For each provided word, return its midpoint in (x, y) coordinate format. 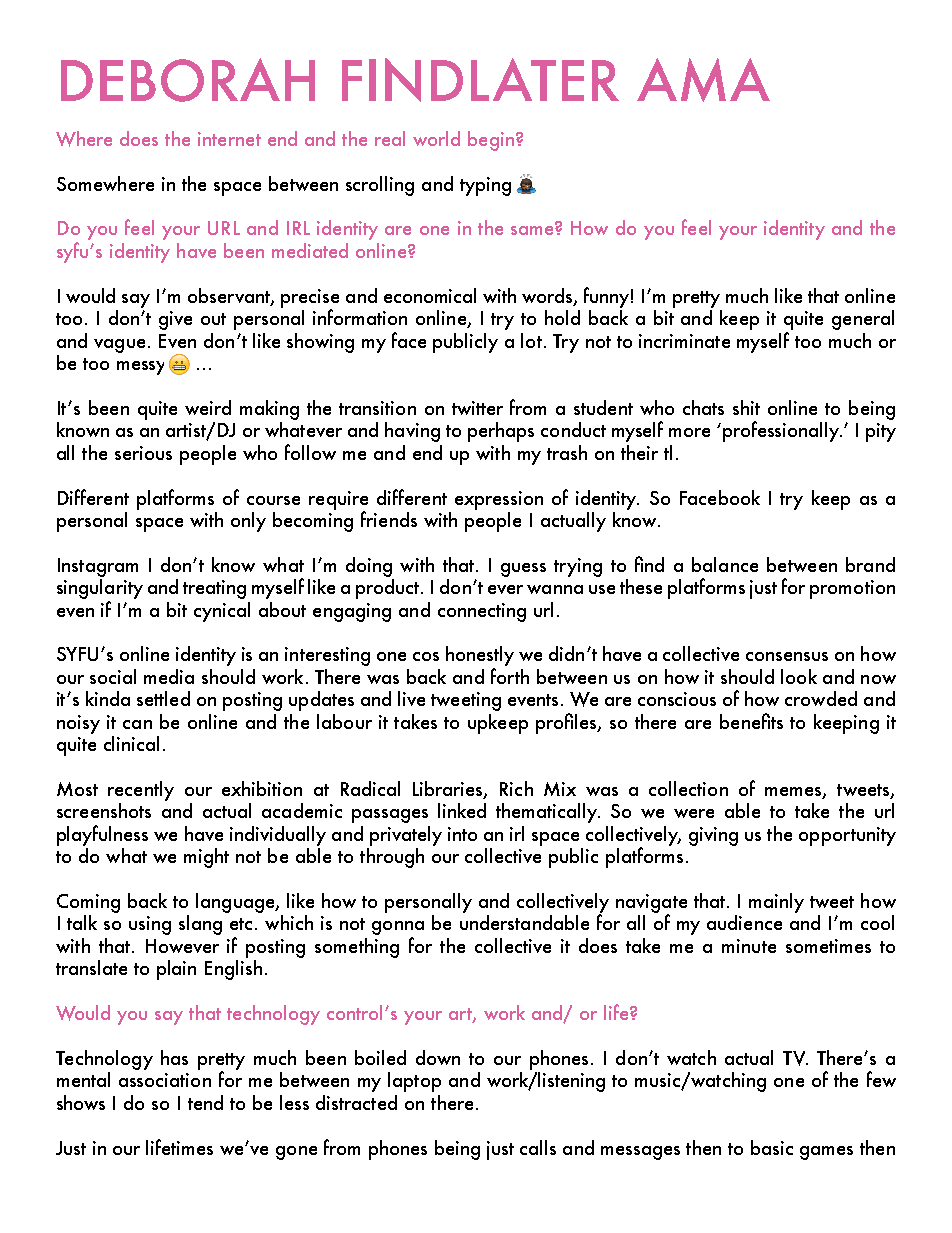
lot (531, 340)
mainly (776, 903)
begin (491, 141)
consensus (787, 656)
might (206, 858)
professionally (782, 431)
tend (205, 1102)
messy (140, 368)
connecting (482, 612)
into (462, 834)
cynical (222, 610)
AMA (703, 80)
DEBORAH (188, 80)
